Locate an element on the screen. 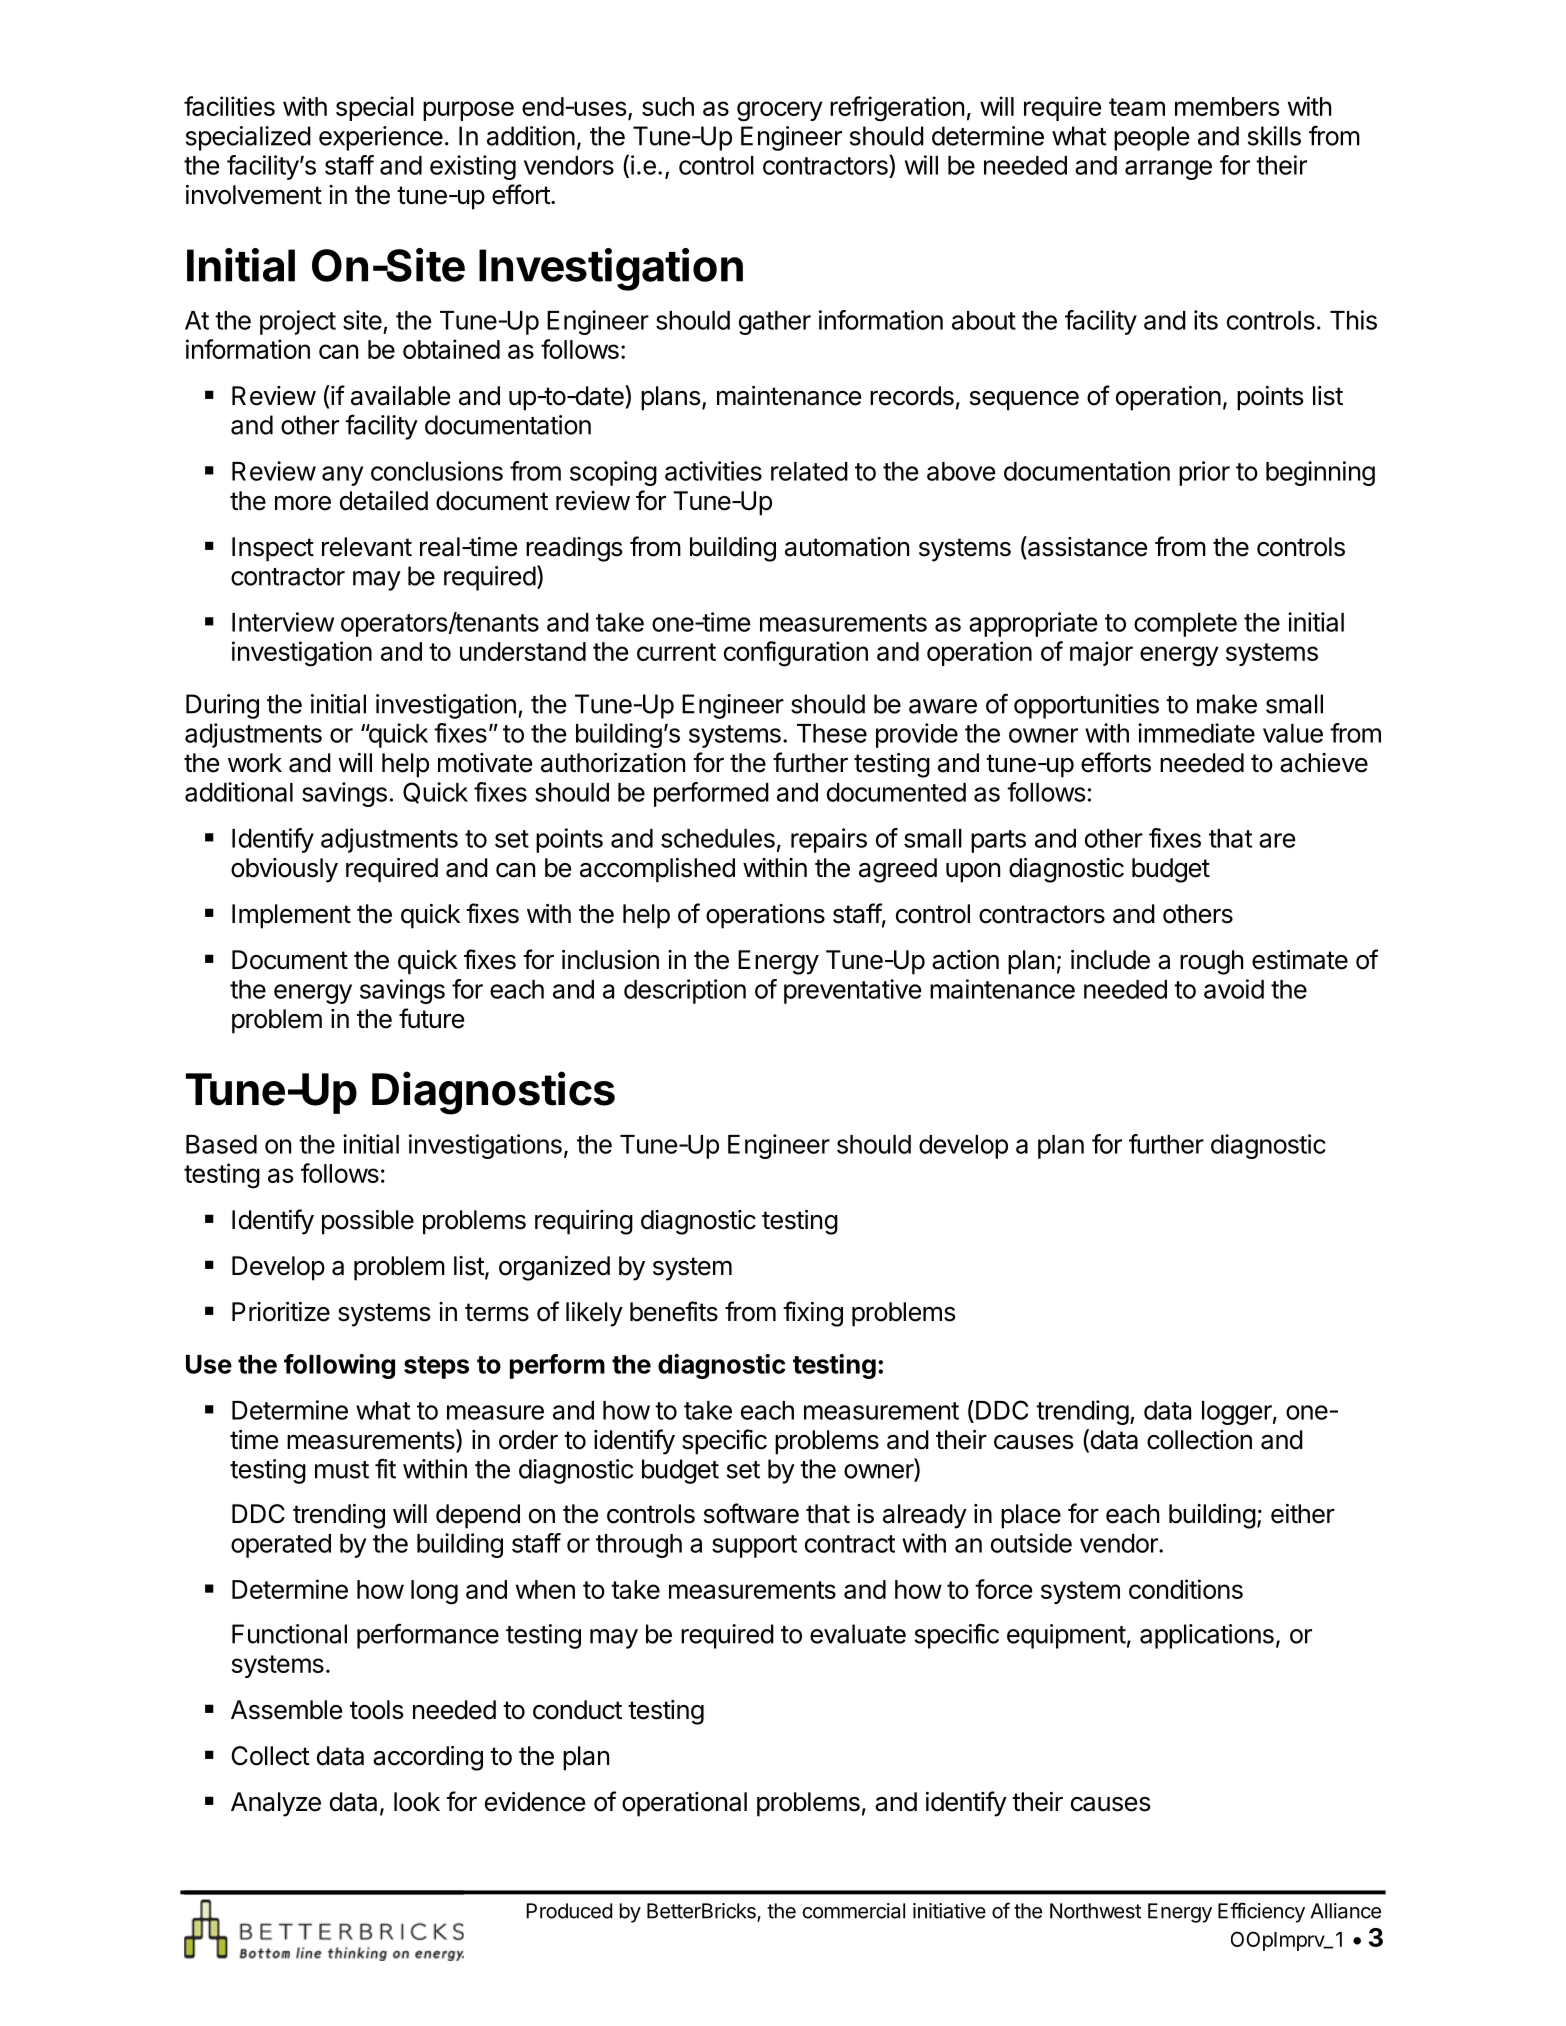  relevant is located at coordinates (367, 547).
